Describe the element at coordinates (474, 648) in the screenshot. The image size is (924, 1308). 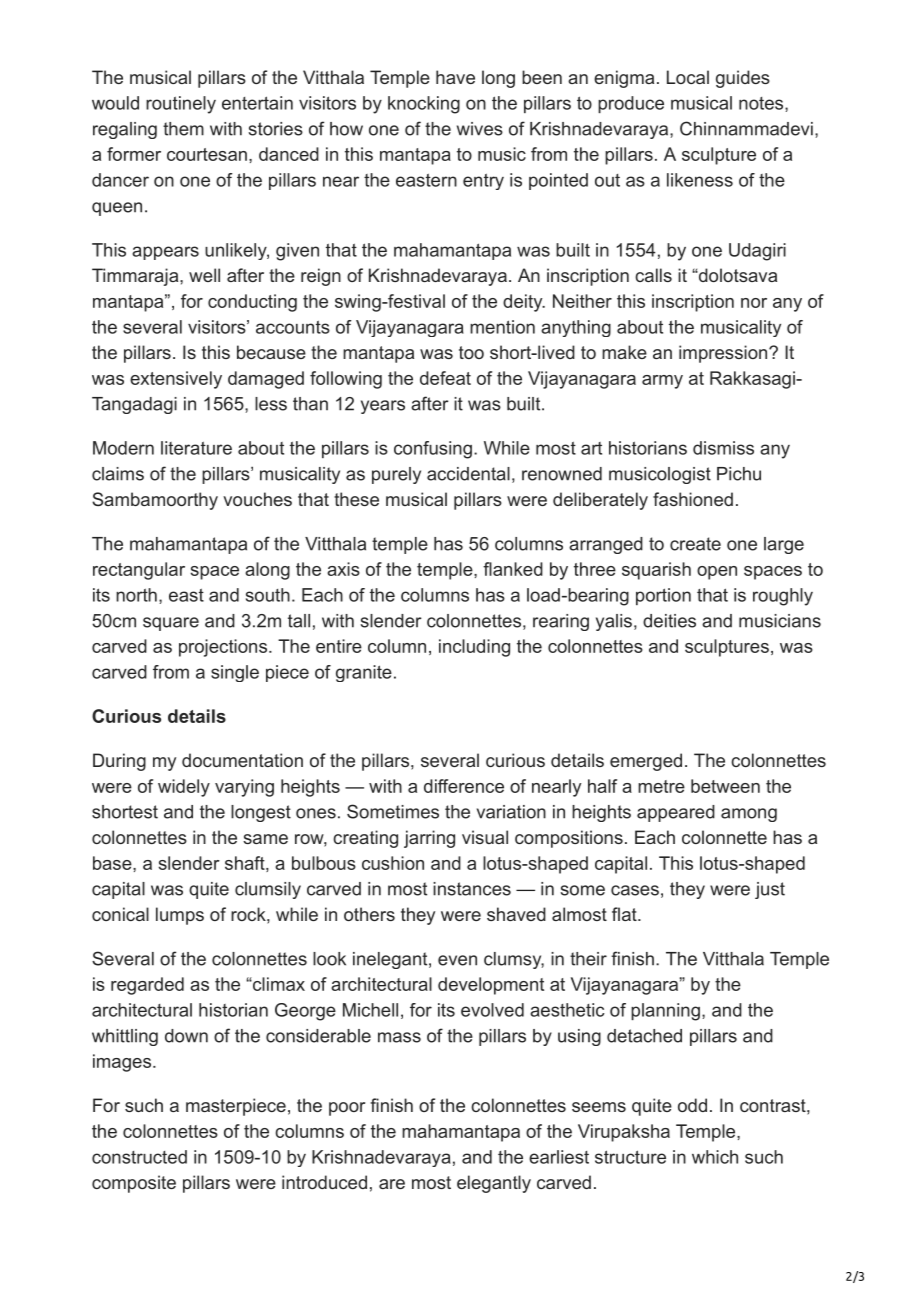
I see `including` at that location.
